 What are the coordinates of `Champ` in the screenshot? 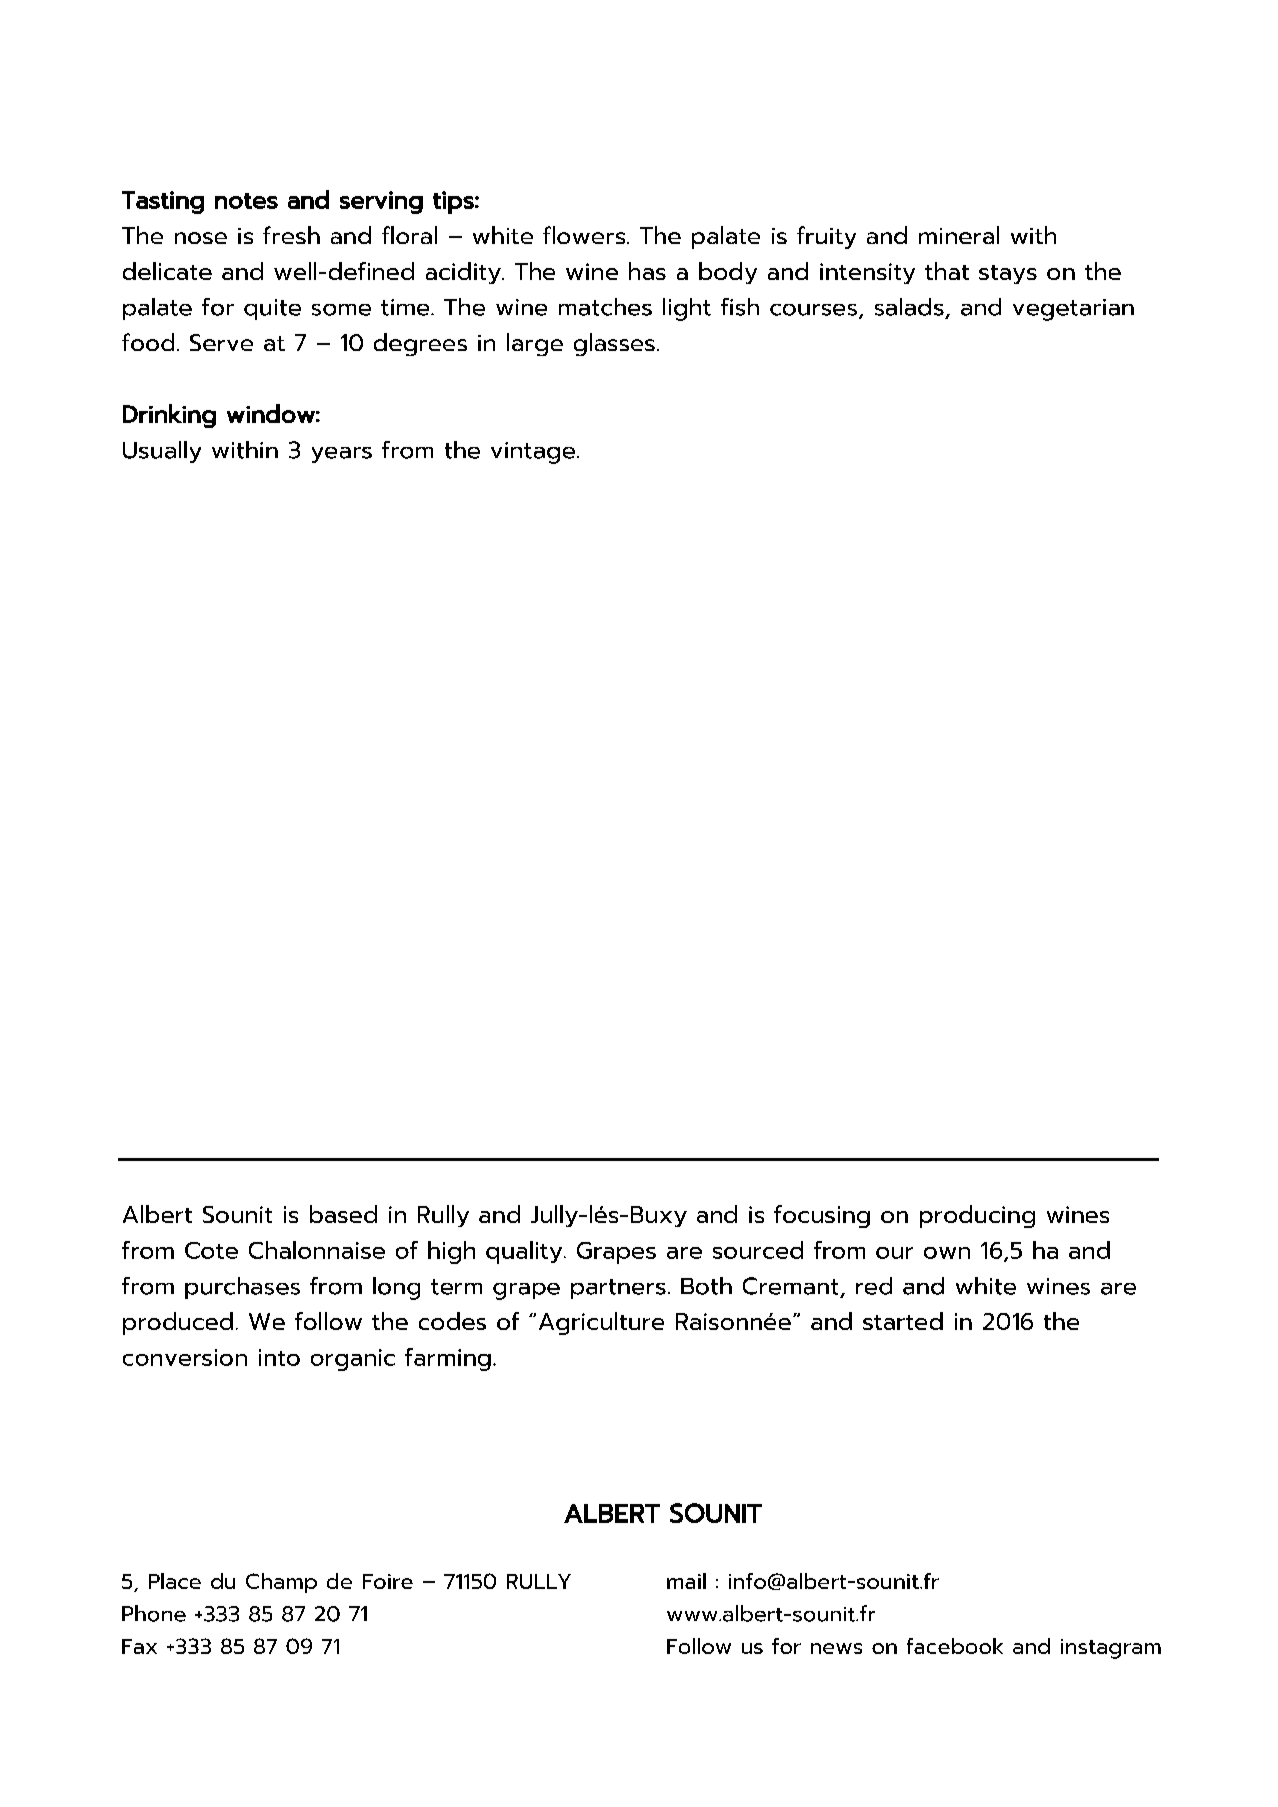 It's located at (281, 1583).
